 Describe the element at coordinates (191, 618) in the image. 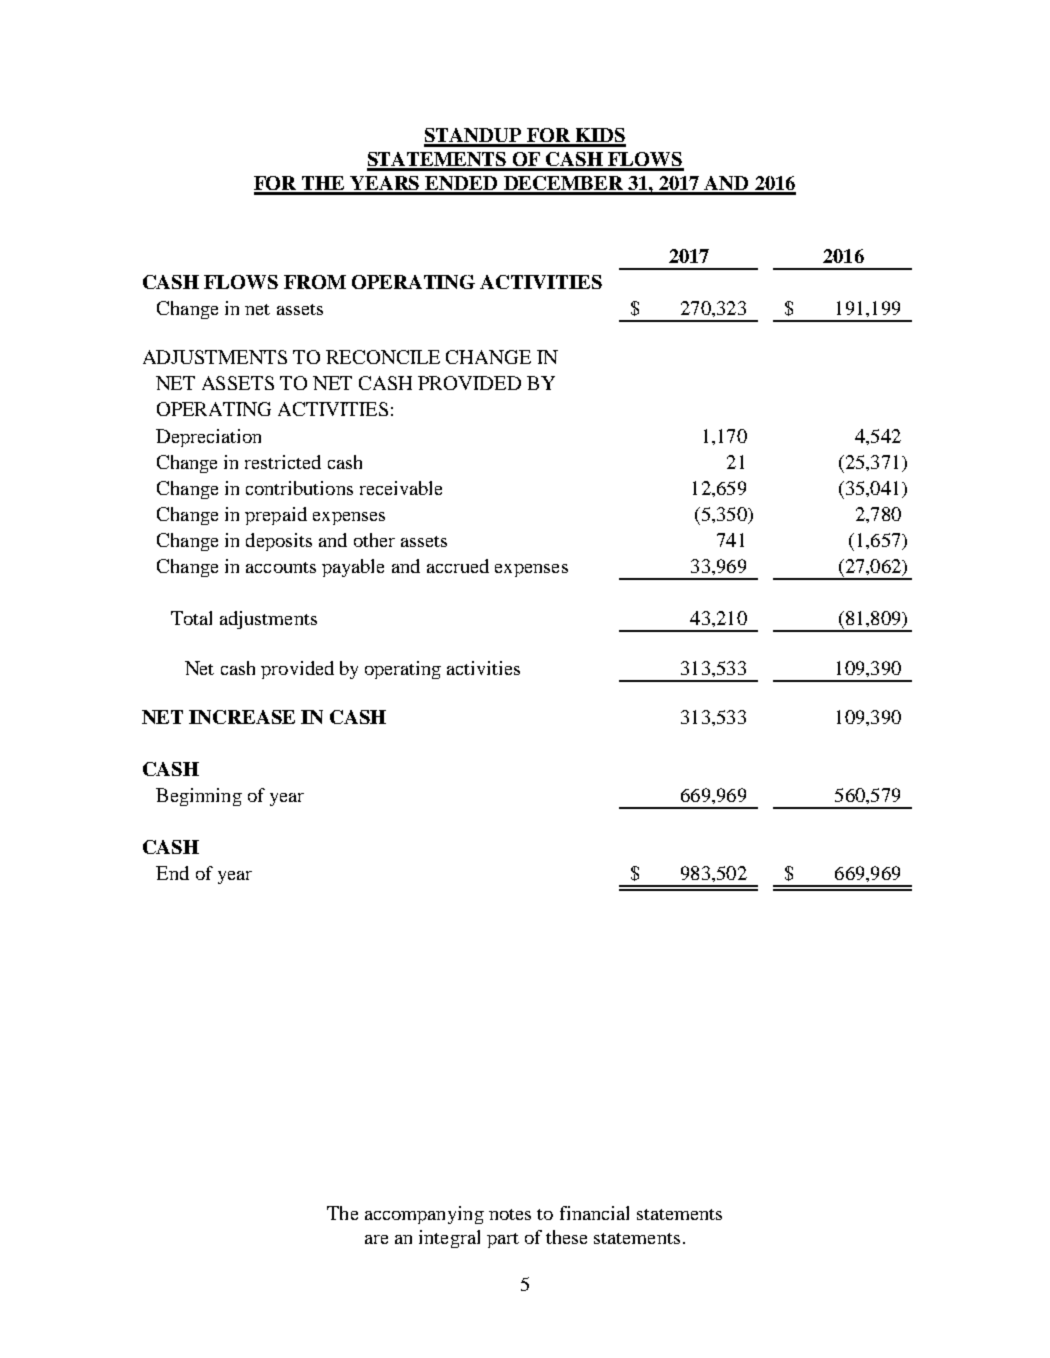

I see `Total` at that location.
